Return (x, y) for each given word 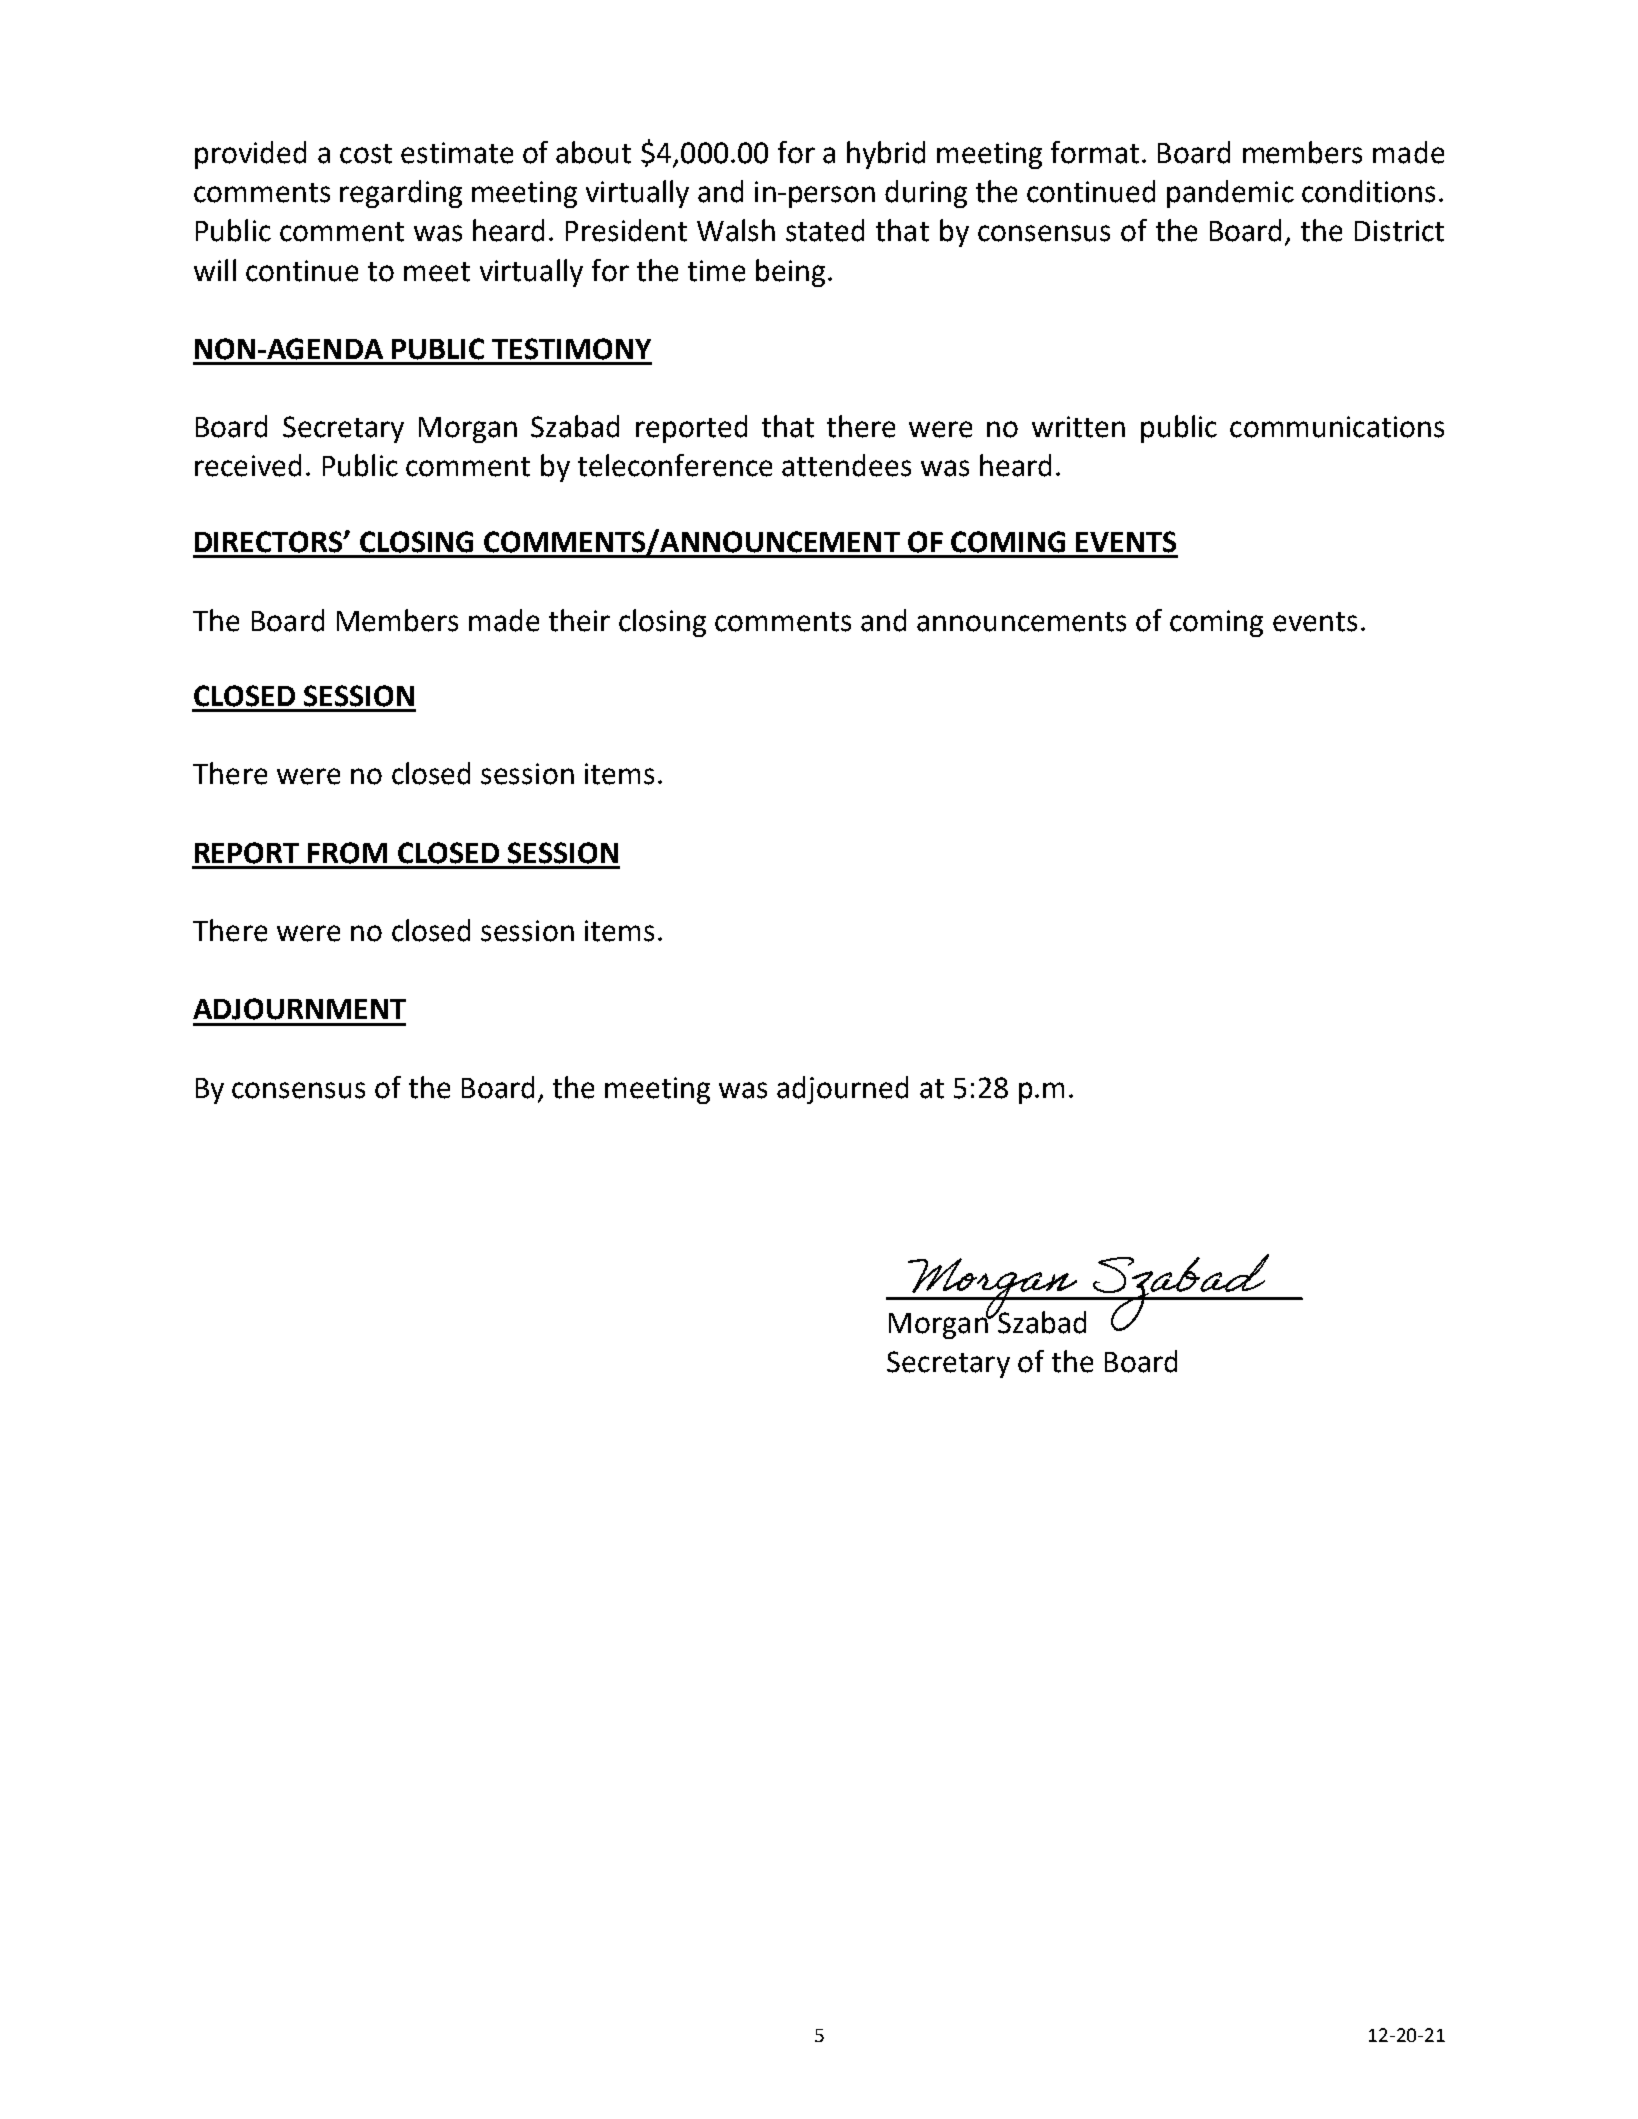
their (579, 620)
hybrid (886, 155)
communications (1337, 427)
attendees (846, 465)
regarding (401, 194)
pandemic (1230, 194)
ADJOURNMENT (299, 1009)
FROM (347, 853)
